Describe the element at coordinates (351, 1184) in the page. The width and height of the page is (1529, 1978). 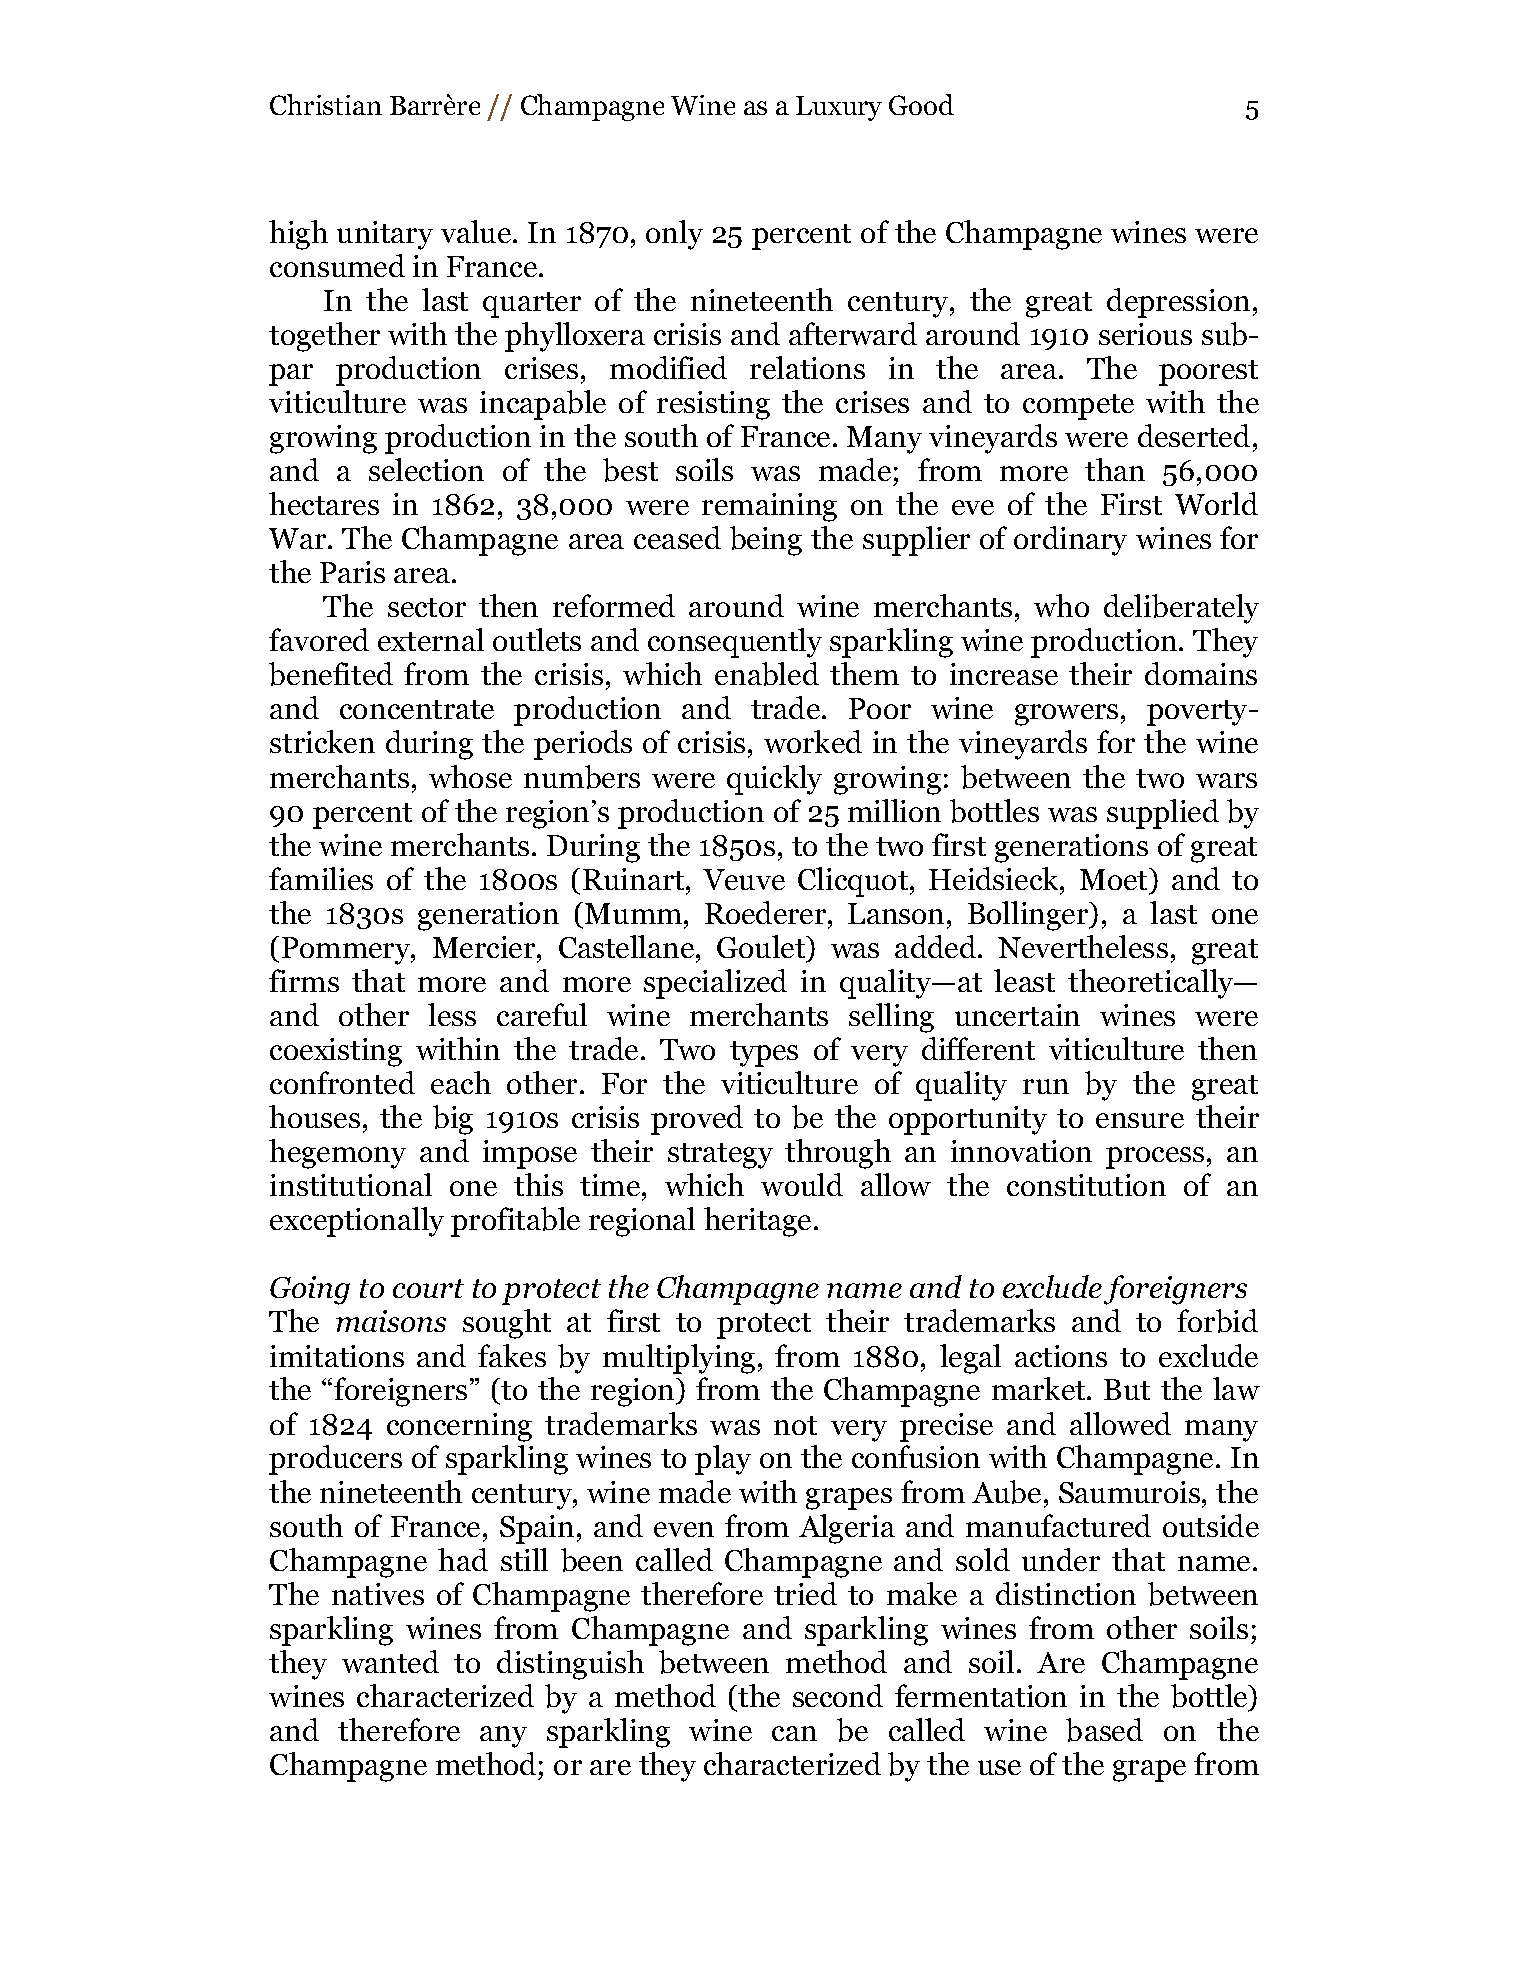
I see `institutional` at that location.
